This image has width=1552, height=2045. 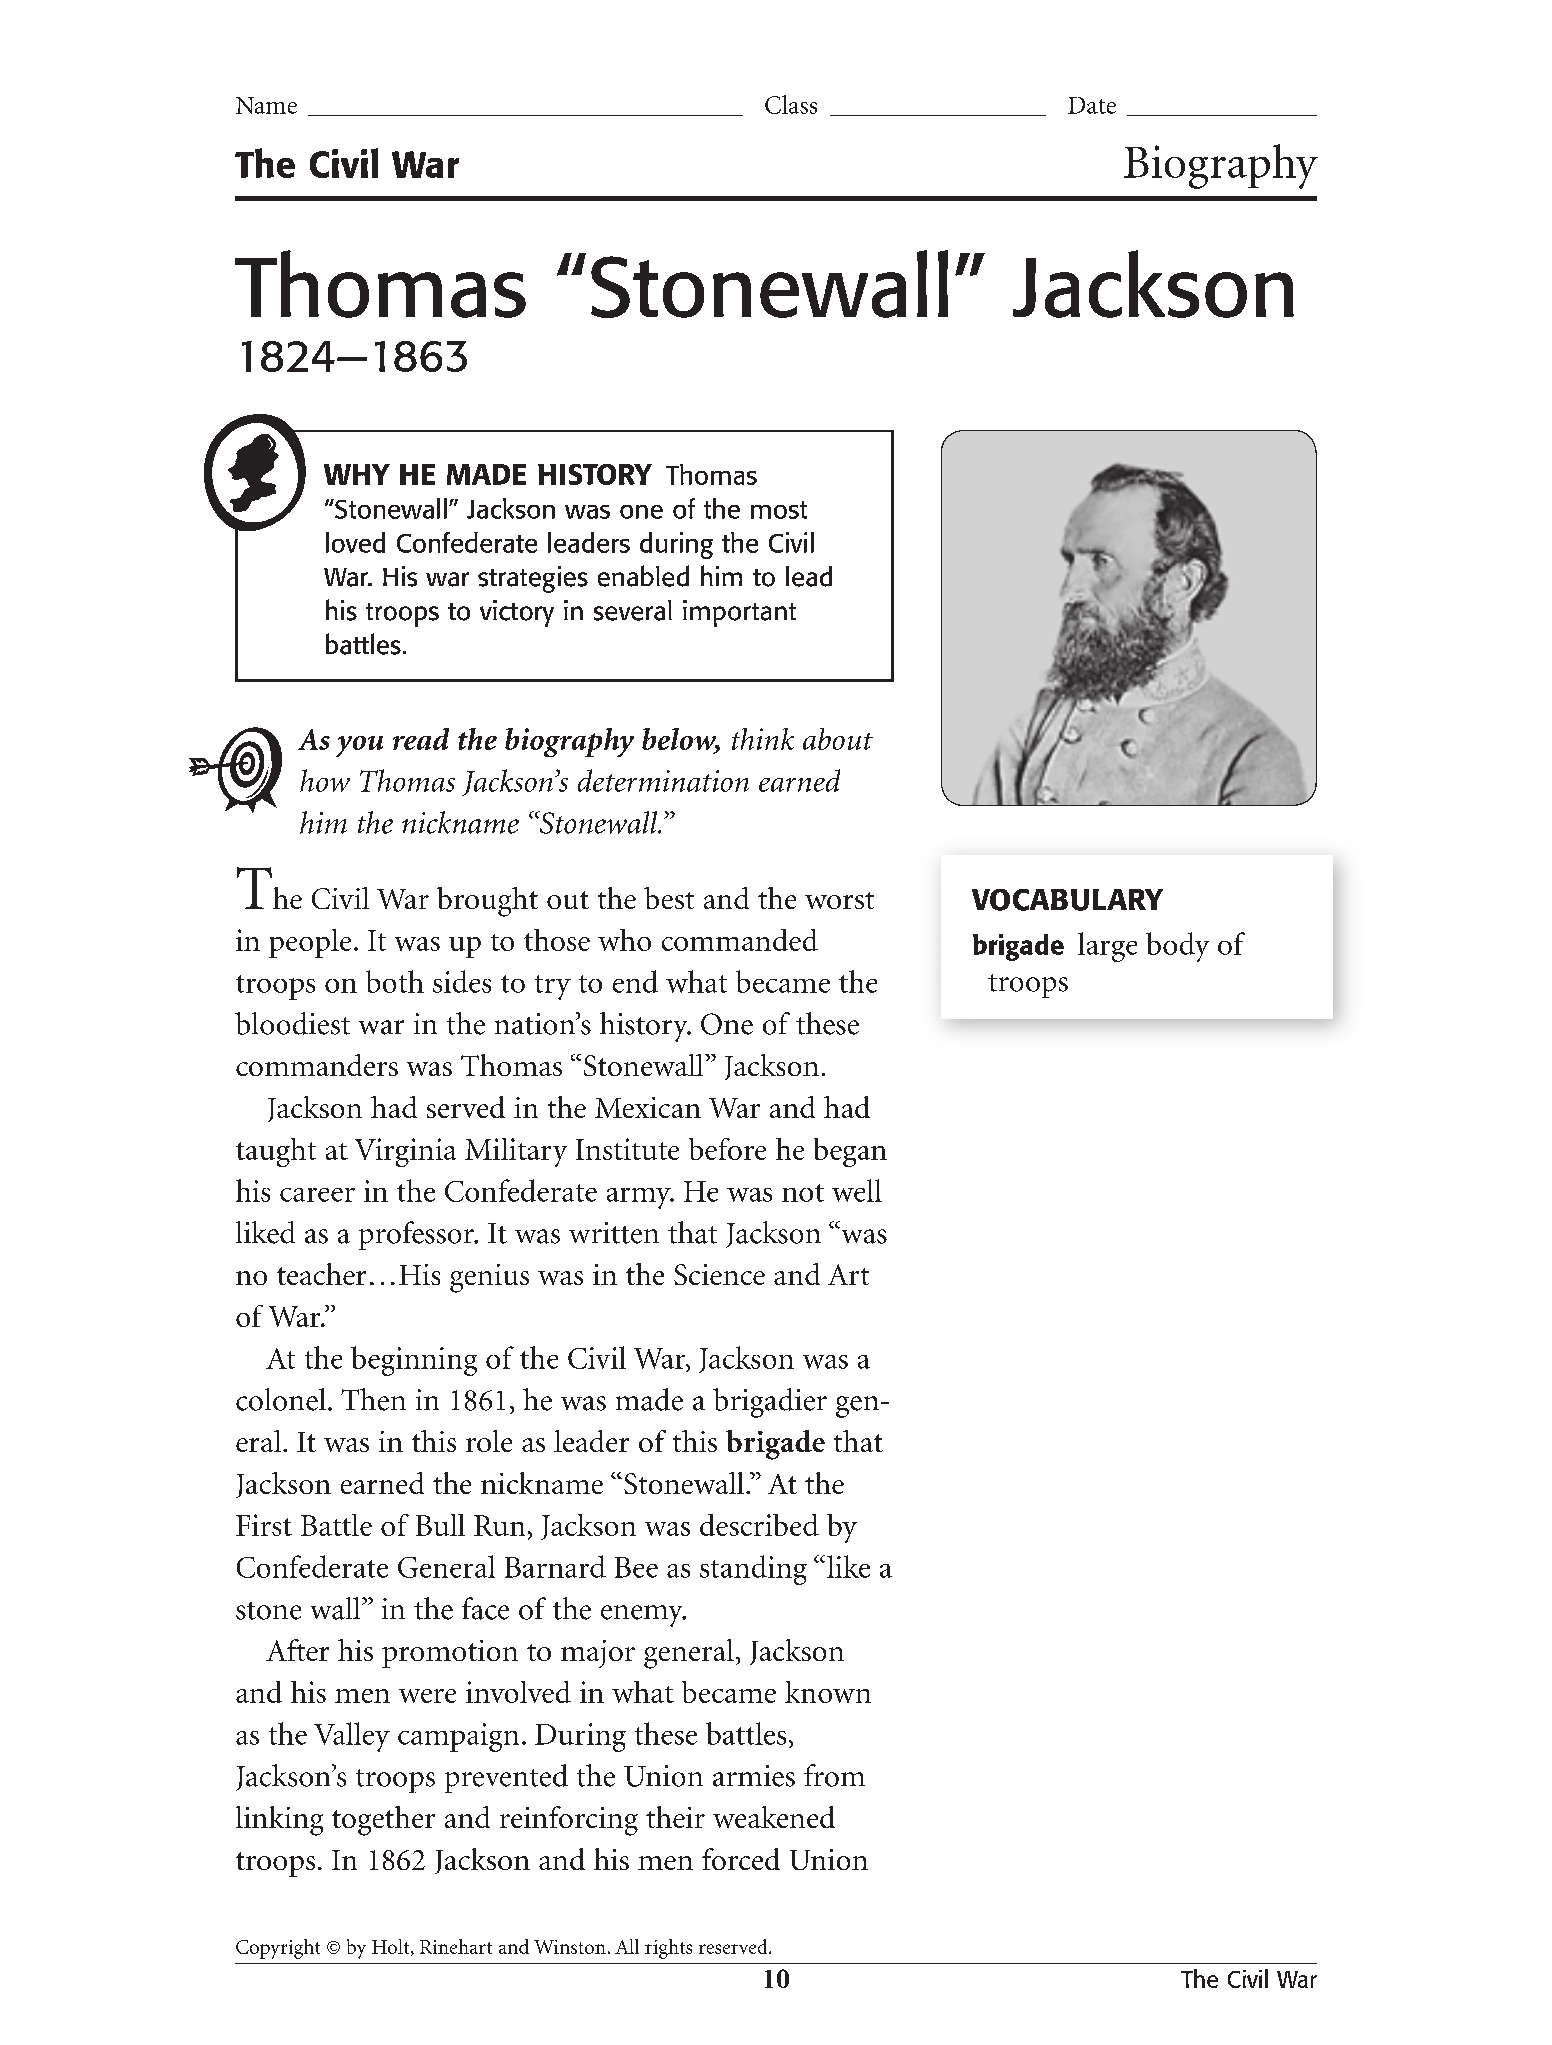 What do you see at coordinates (740, 940) in the image?
I see `commanded` at bounding box center [740, 940].
